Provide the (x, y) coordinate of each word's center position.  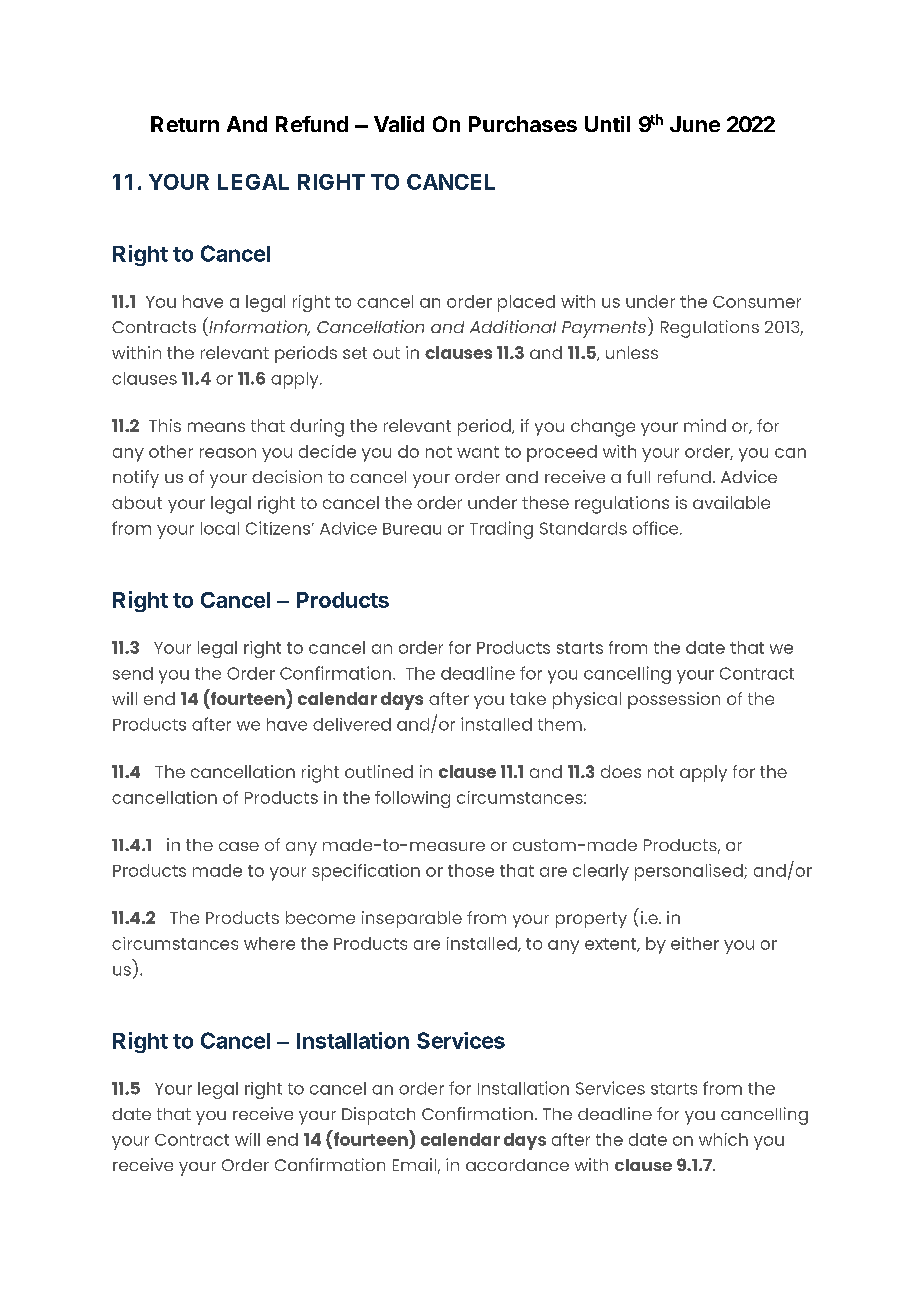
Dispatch (378, 1116)
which (723, 1139)
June (695, 124)
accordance (517, 1165)
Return (185, 124)
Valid (399, 124)
